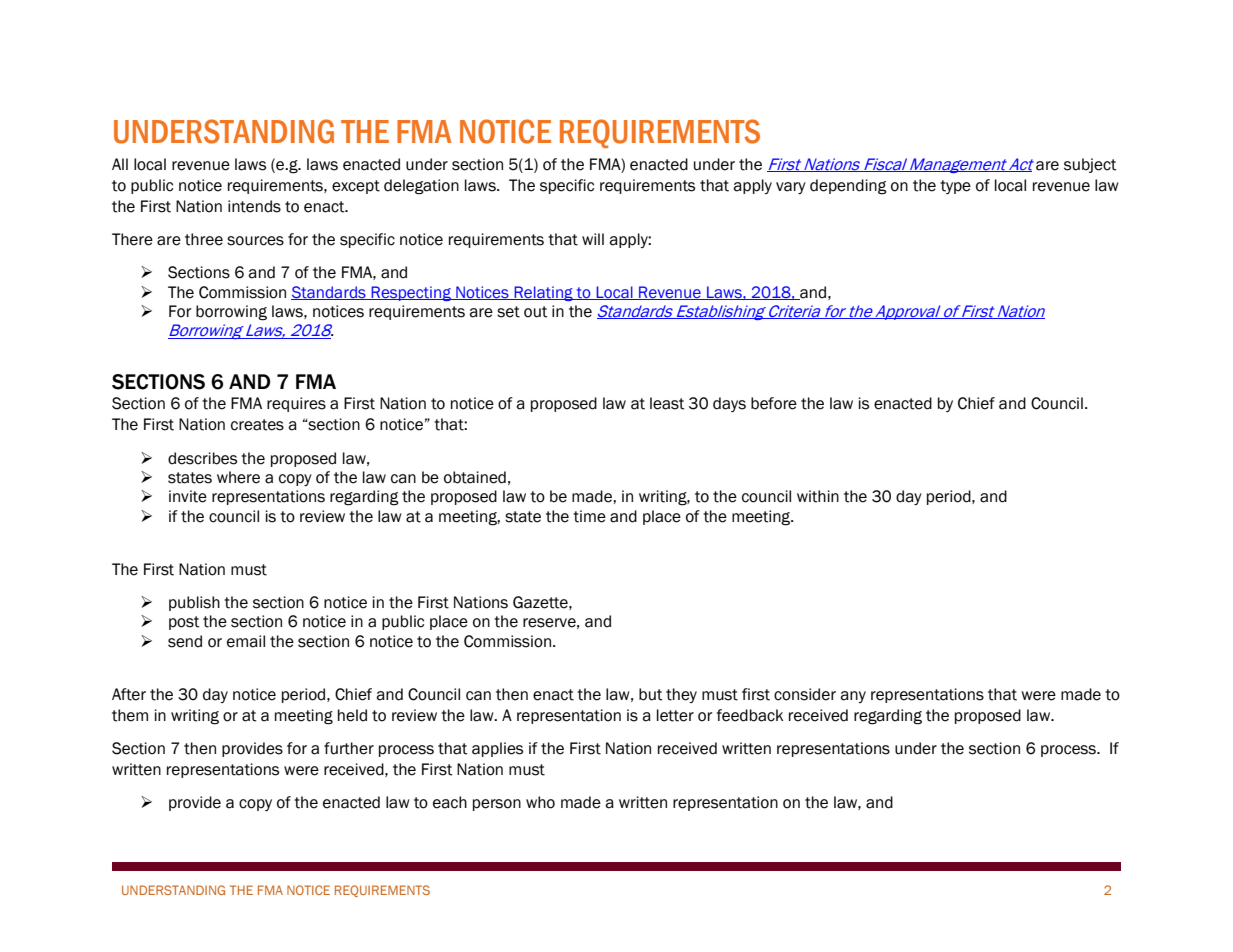 Image resolution: width=1233 pixels, height=952 pixels. I want to click on will, so click(593, 239).
